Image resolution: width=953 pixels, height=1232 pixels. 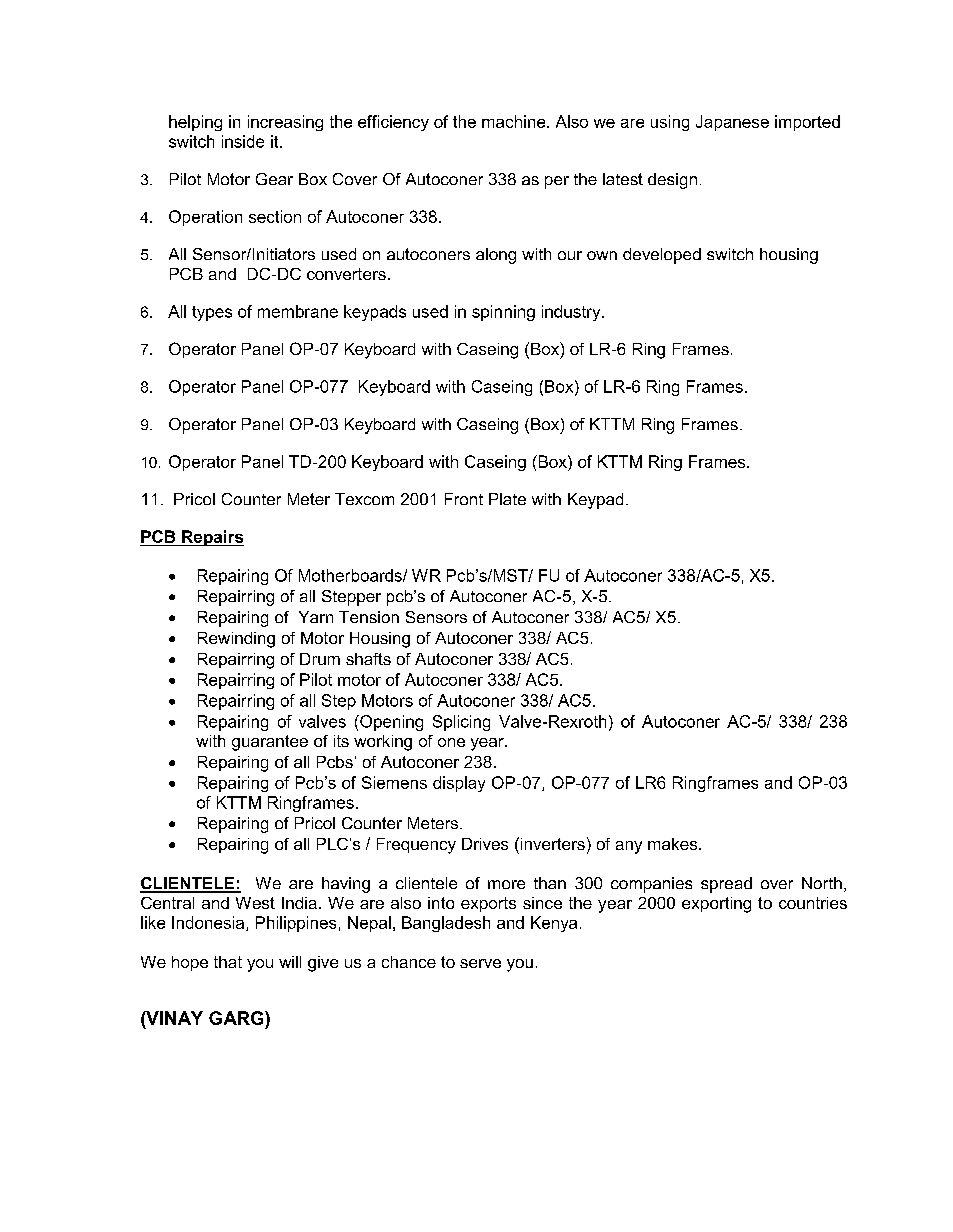 I want to click on inside, so click(x=243, y=141).
